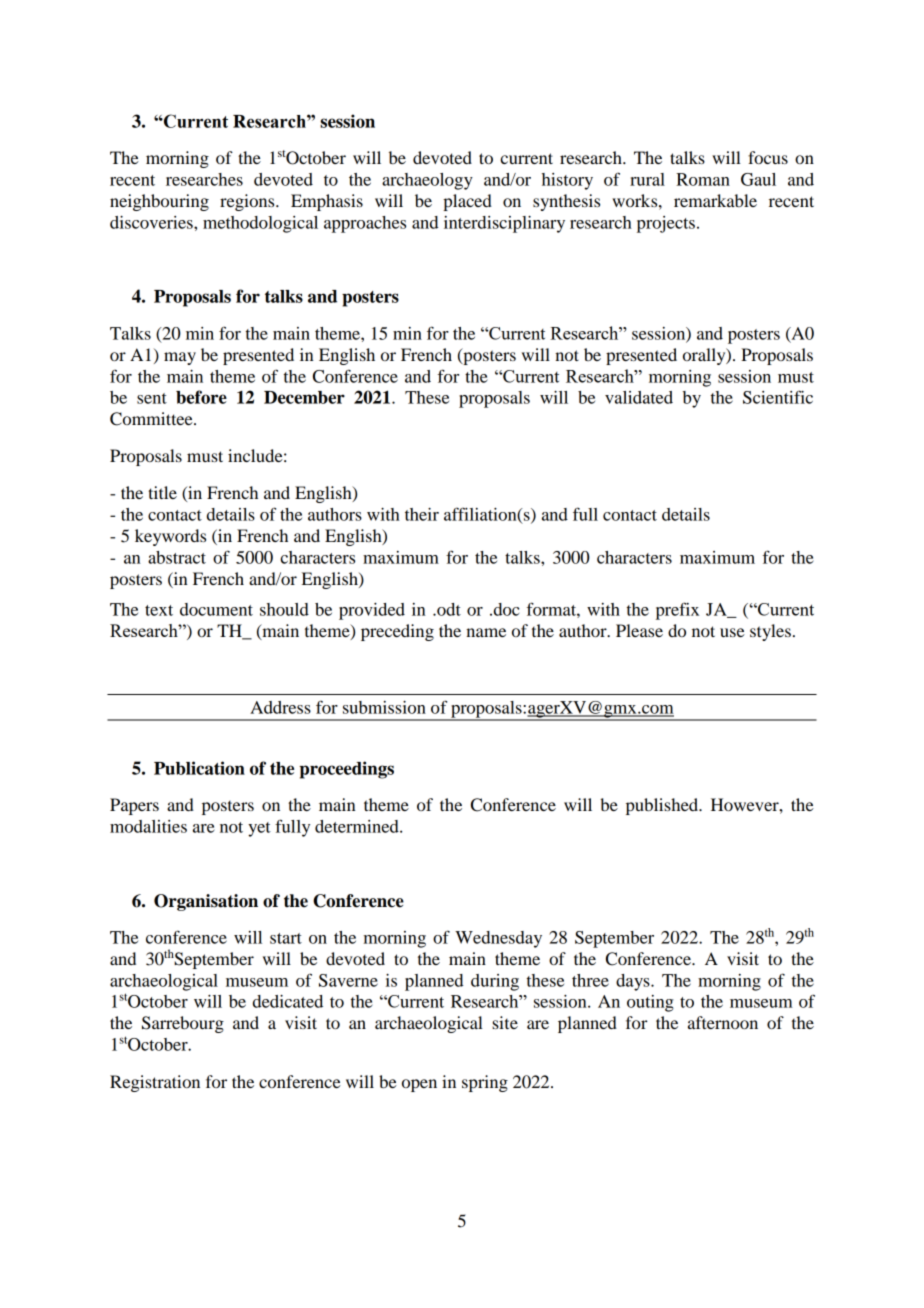 This screenshot has height=1308, width=924. Describe the element at coordinates (485, 1083) in the screenshot. I see `spring` at that location.
